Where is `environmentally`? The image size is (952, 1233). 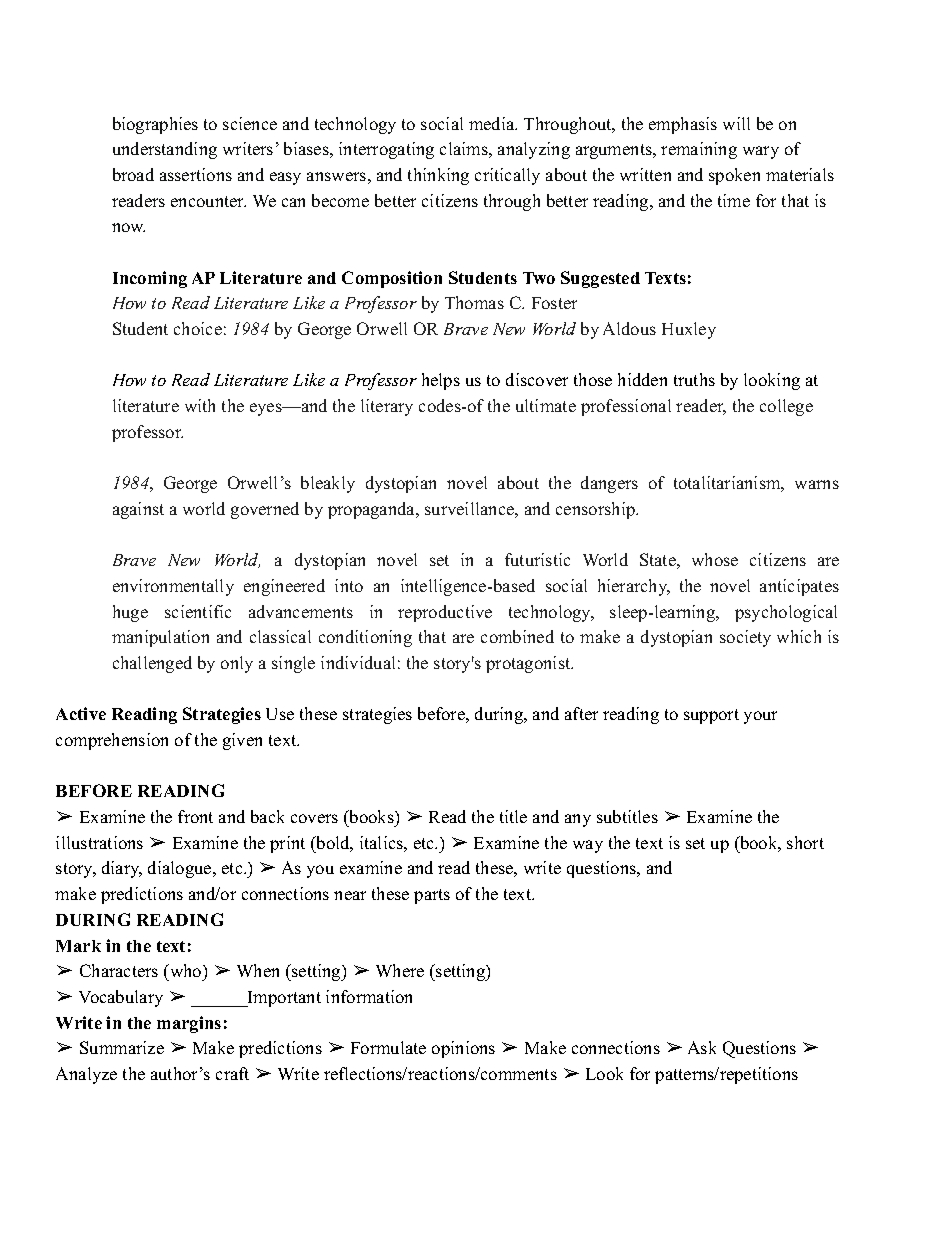 environmentally is located at coordinates (173, 587).
